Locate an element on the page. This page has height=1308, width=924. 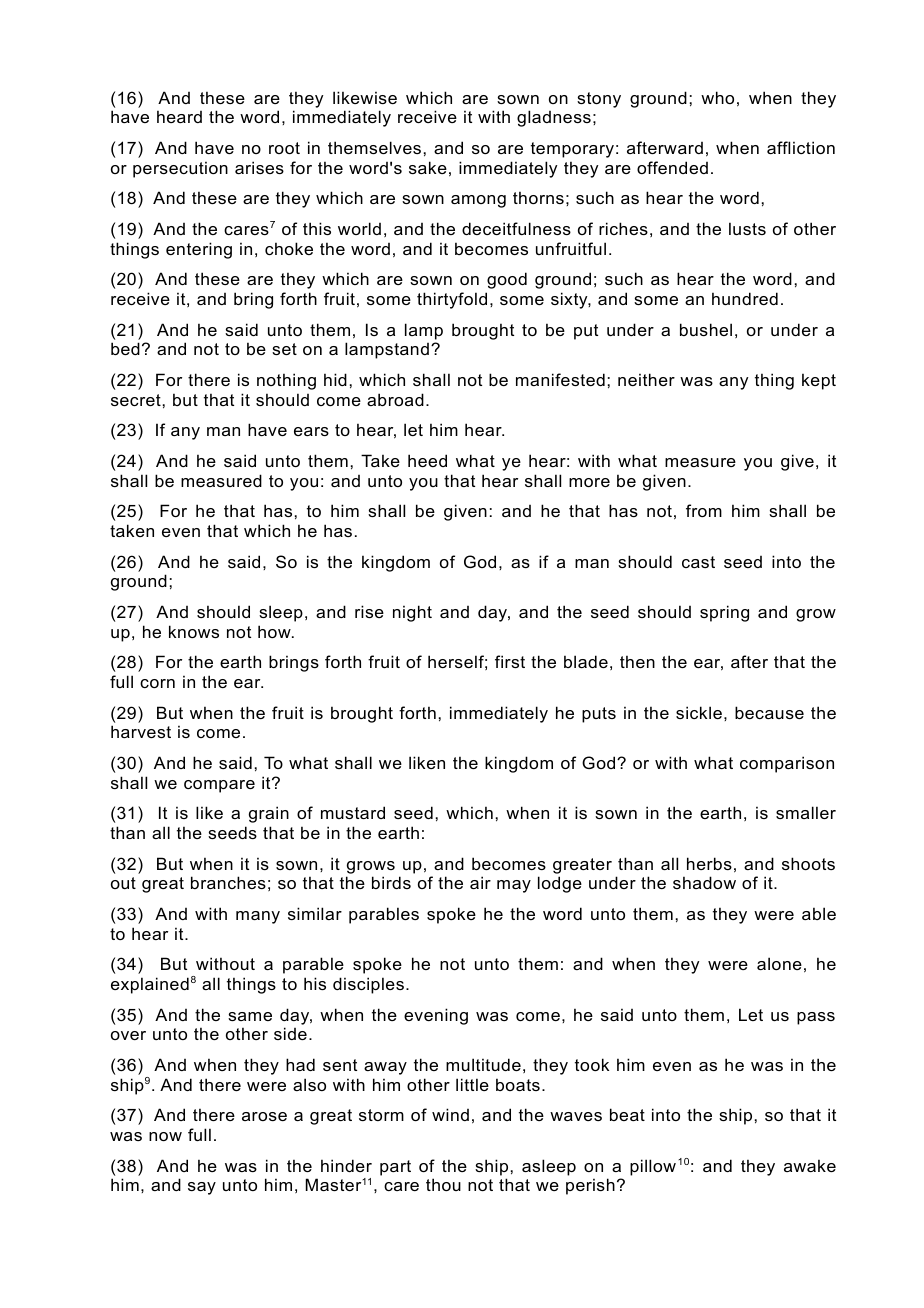
who is located at coordinates (717, 97).
